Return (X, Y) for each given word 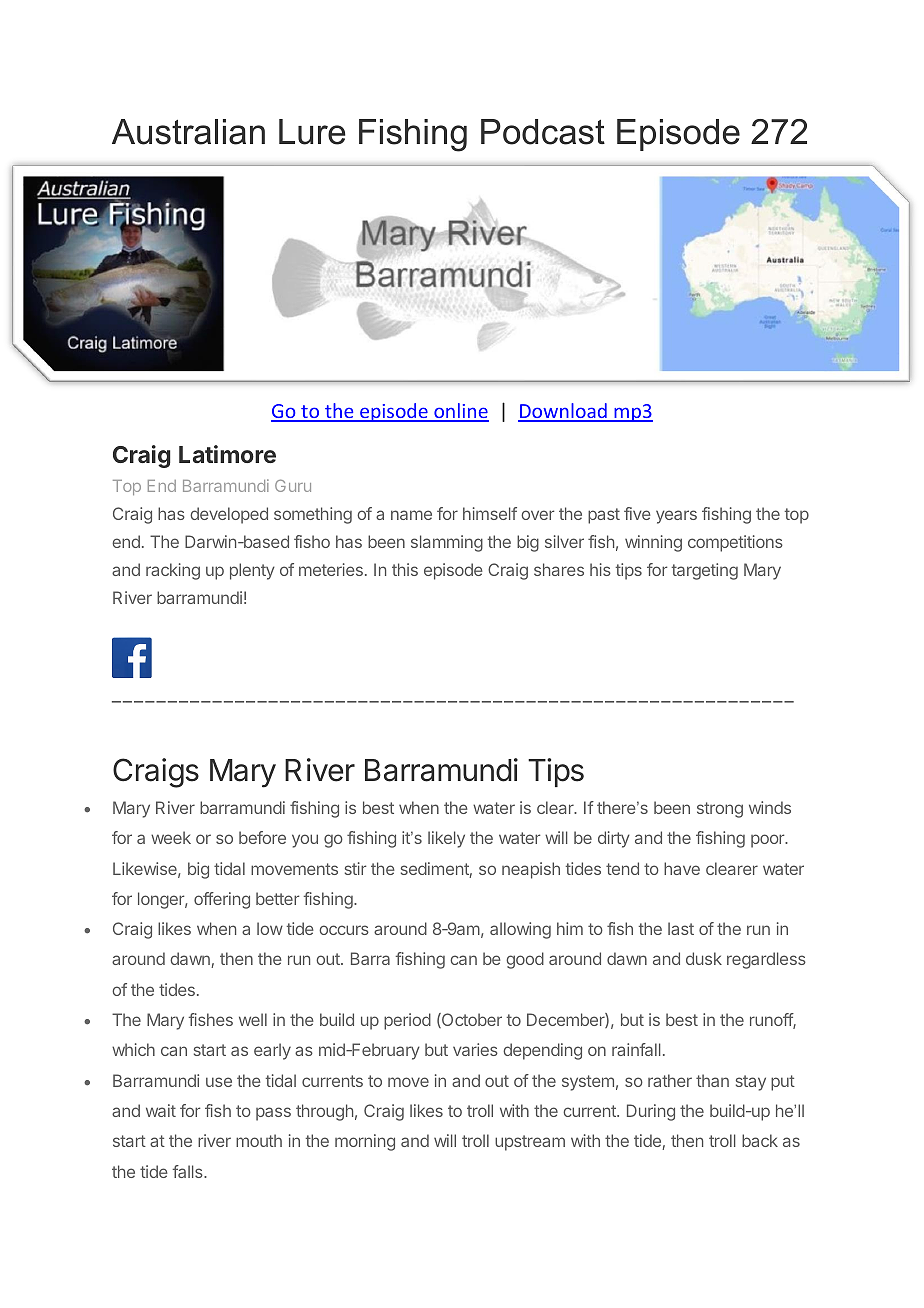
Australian (188, 132)
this (405, 569)
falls (189, 1171)
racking (173, 571)
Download (563, 412)
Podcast (543, 132)
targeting (705, 571)
